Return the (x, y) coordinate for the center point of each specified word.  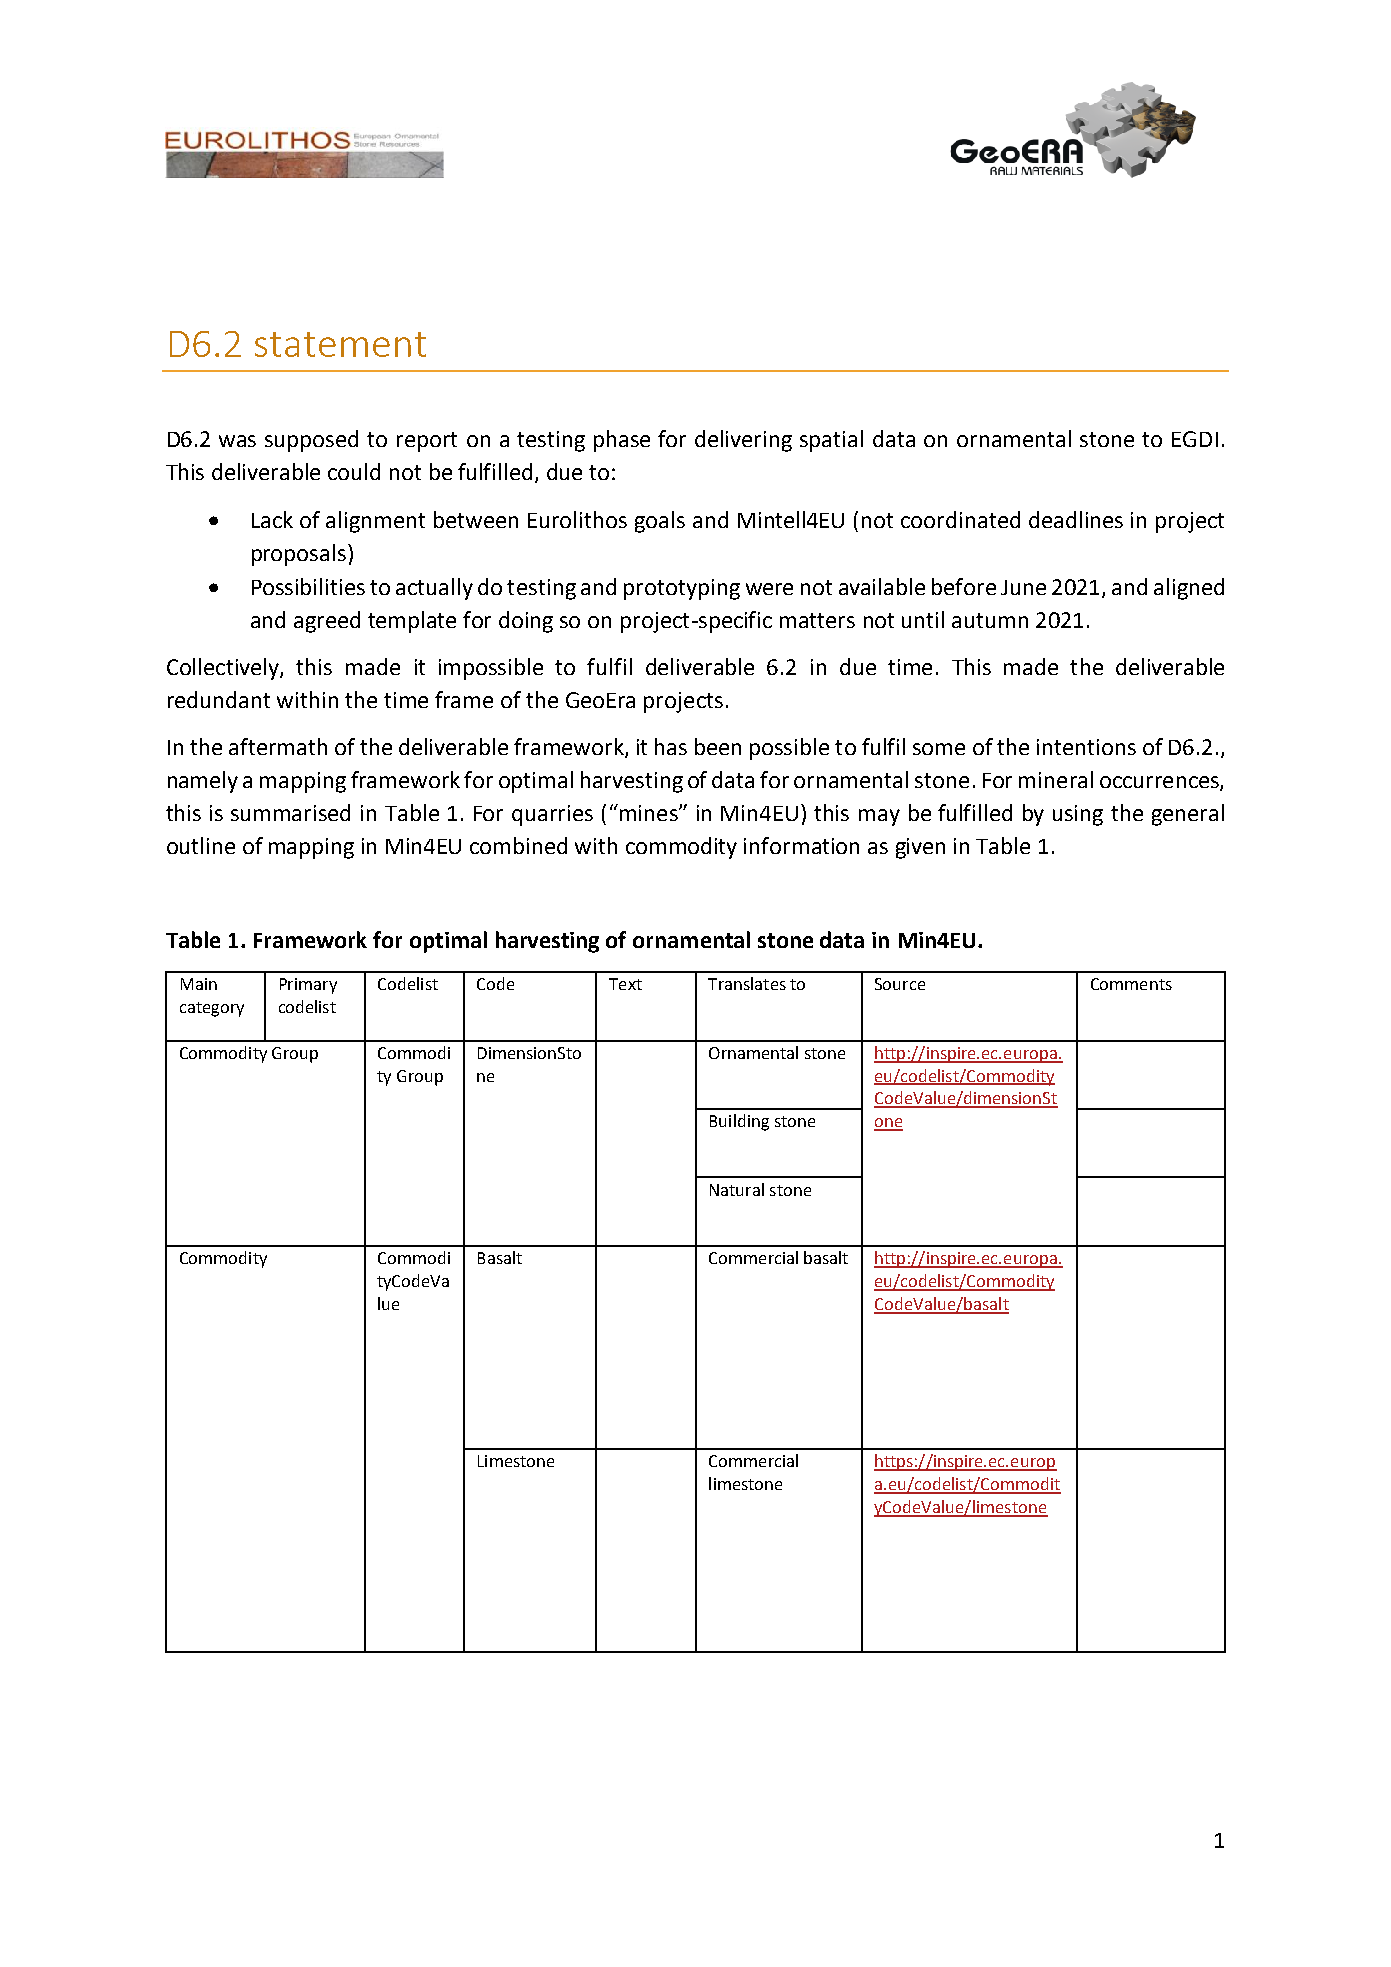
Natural (737, 1189)
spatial (831, 441)
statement (340, 344)
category (212, 1009)
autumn (990, 620)
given (920, 848)
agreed (327, 622)
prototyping (682, 589)
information (801, 845)
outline (201, 845)
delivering (743, 441)
